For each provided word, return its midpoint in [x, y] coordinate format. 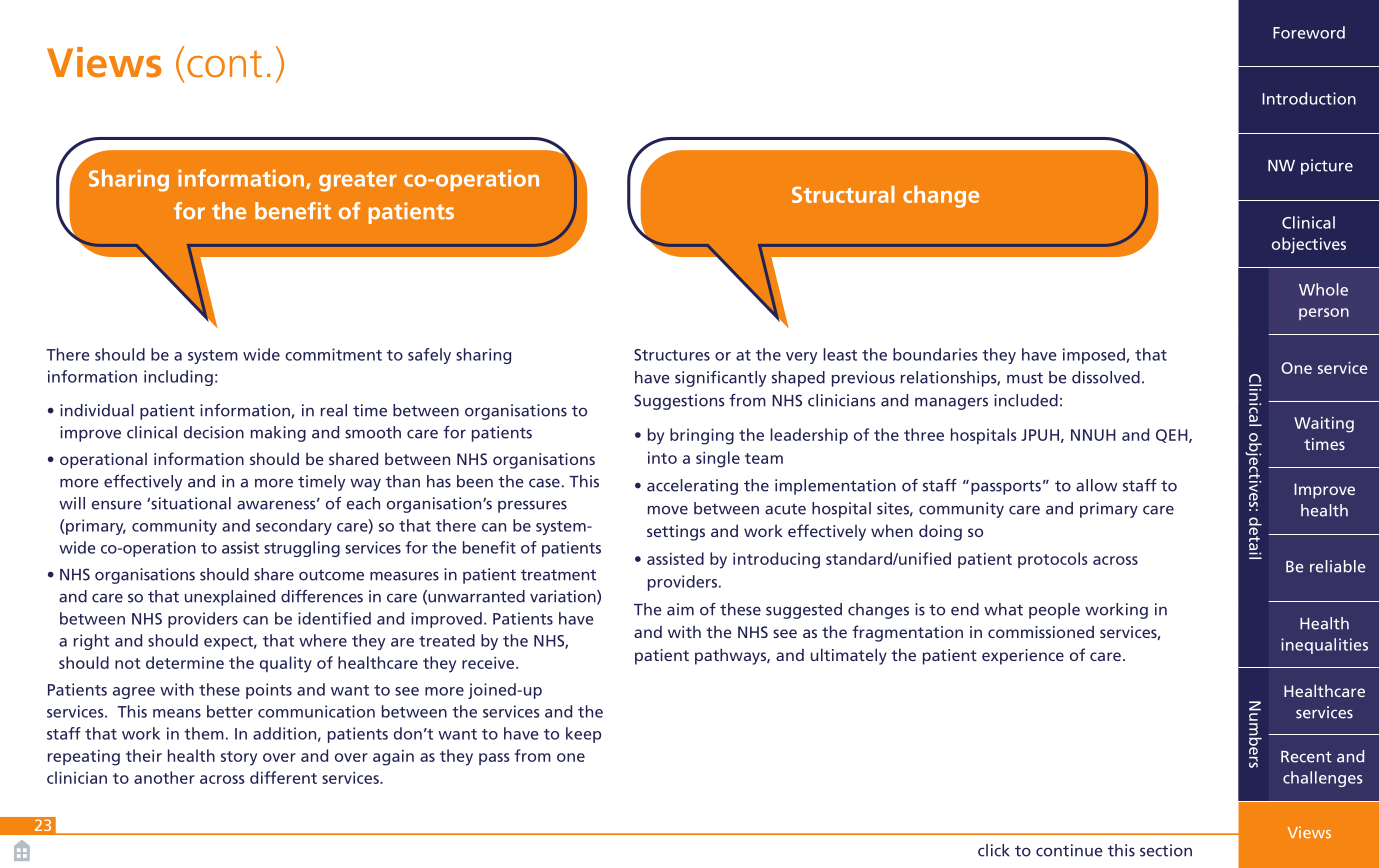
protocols [1053, 560]
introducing [776, 560]
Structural [843, 194]
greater [358, 181]
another [164, 777]
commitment [333, 354]
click [994, 850]
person [1324, 314]
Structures [672, 355]
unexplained [230, 598]
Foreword [1309, 32]
